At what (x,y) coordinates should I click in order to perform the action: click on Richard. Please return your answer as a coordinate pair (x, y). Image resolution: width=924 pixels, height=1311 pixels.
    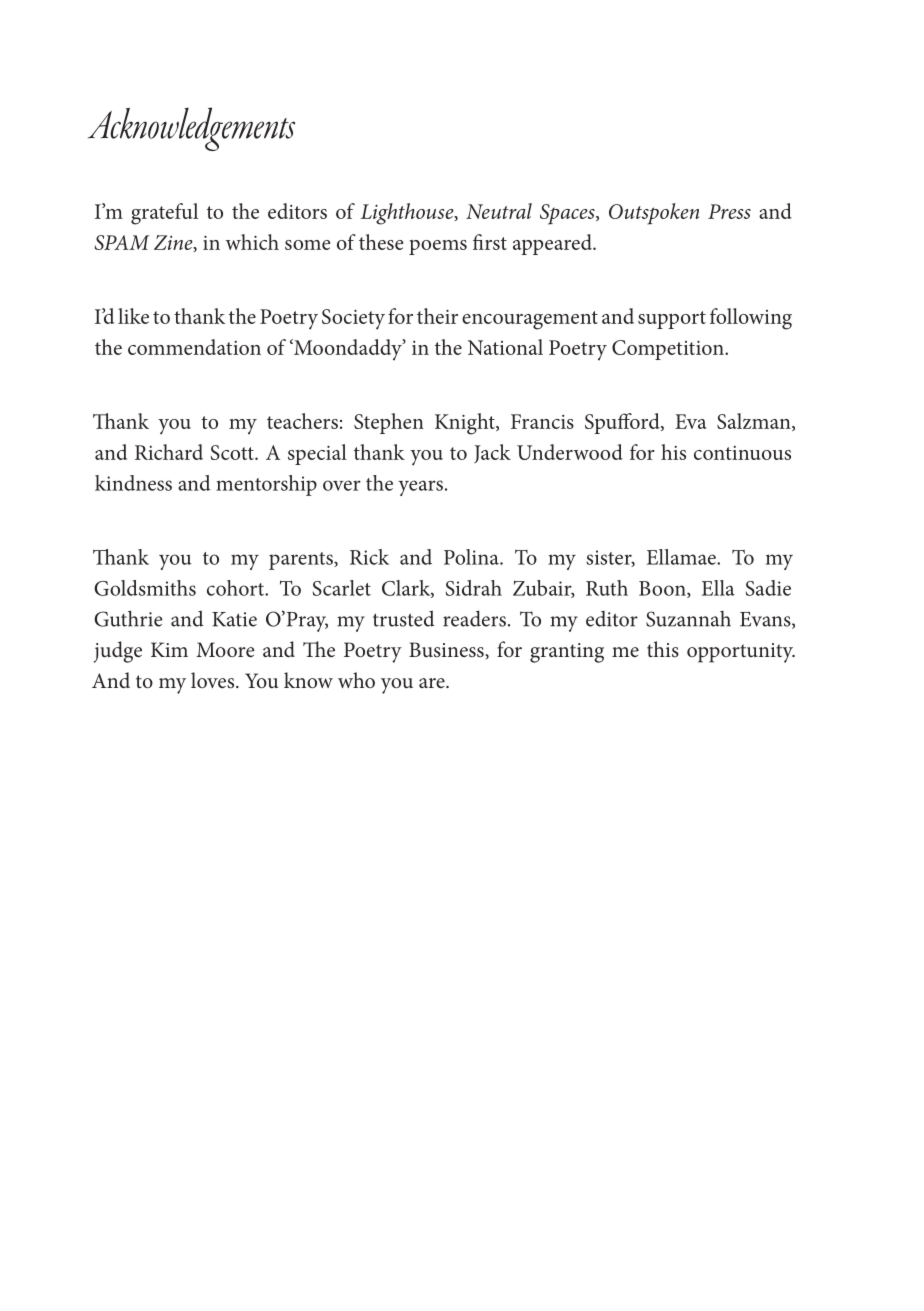
    Looking at the image, I should click on (169, 452).
